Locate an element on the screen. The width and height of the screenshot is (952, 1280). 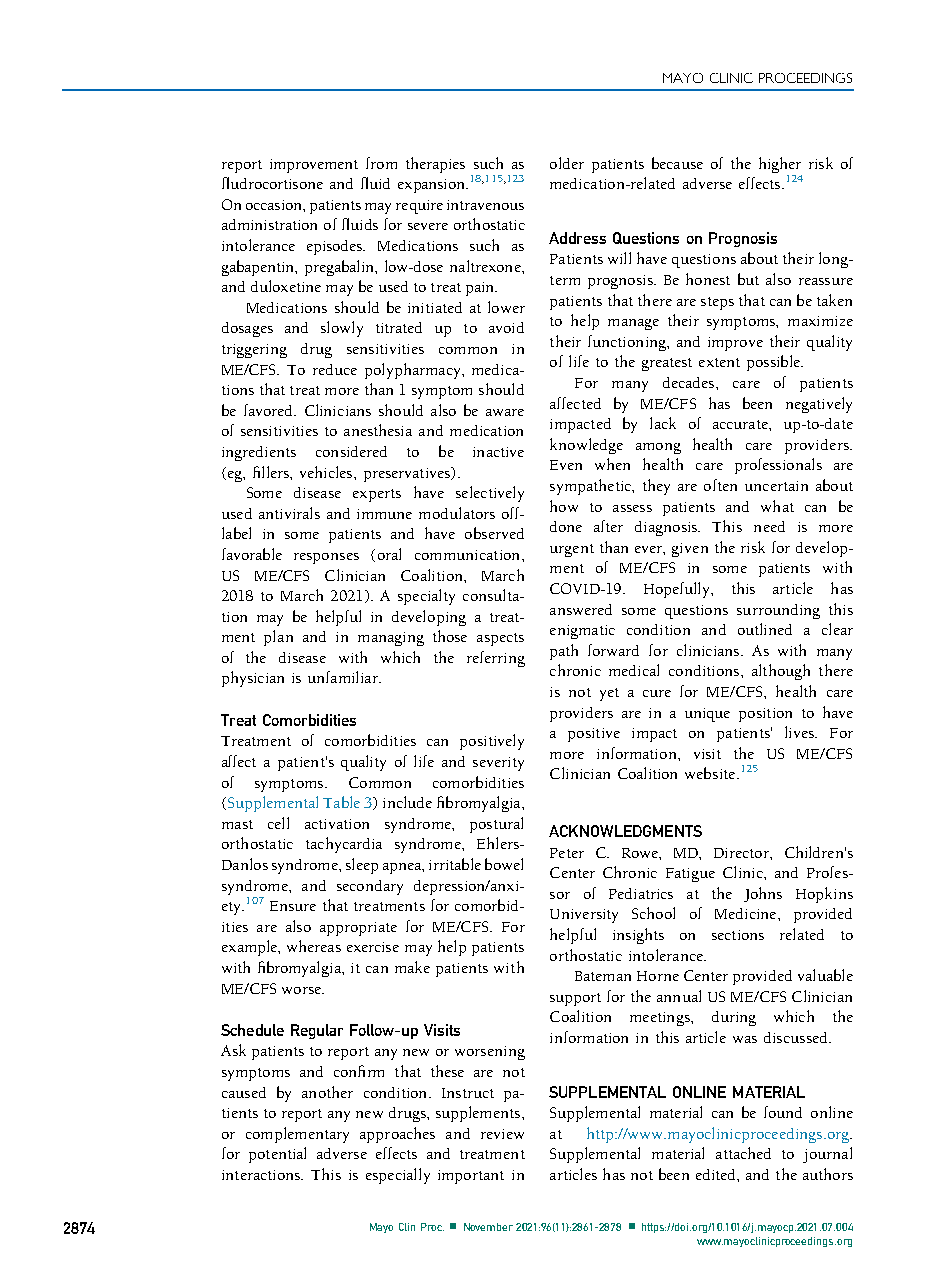
done is located at coordinates (566, 526).
